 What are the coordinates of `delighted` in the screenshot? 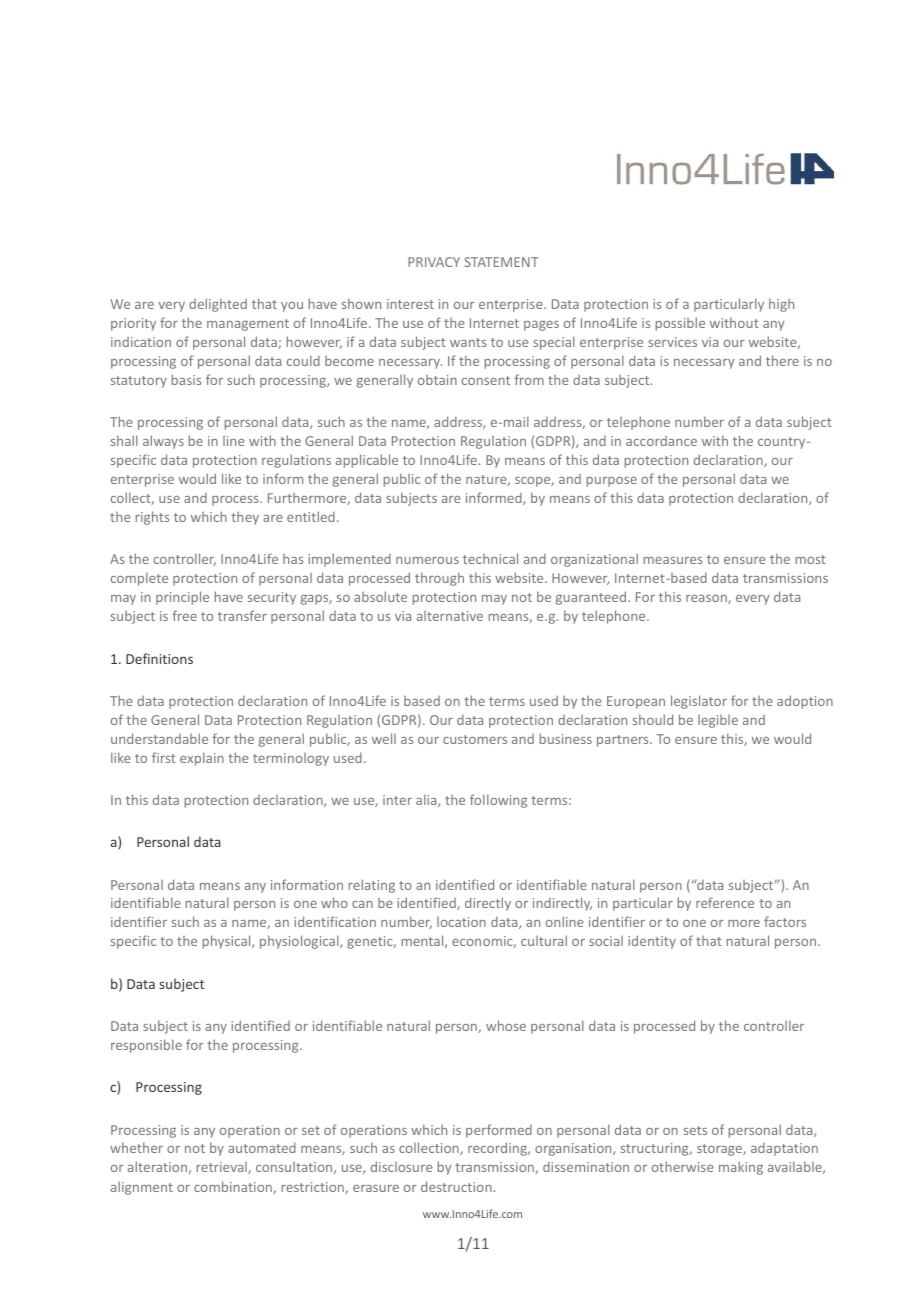 It's located at (218, 305).
